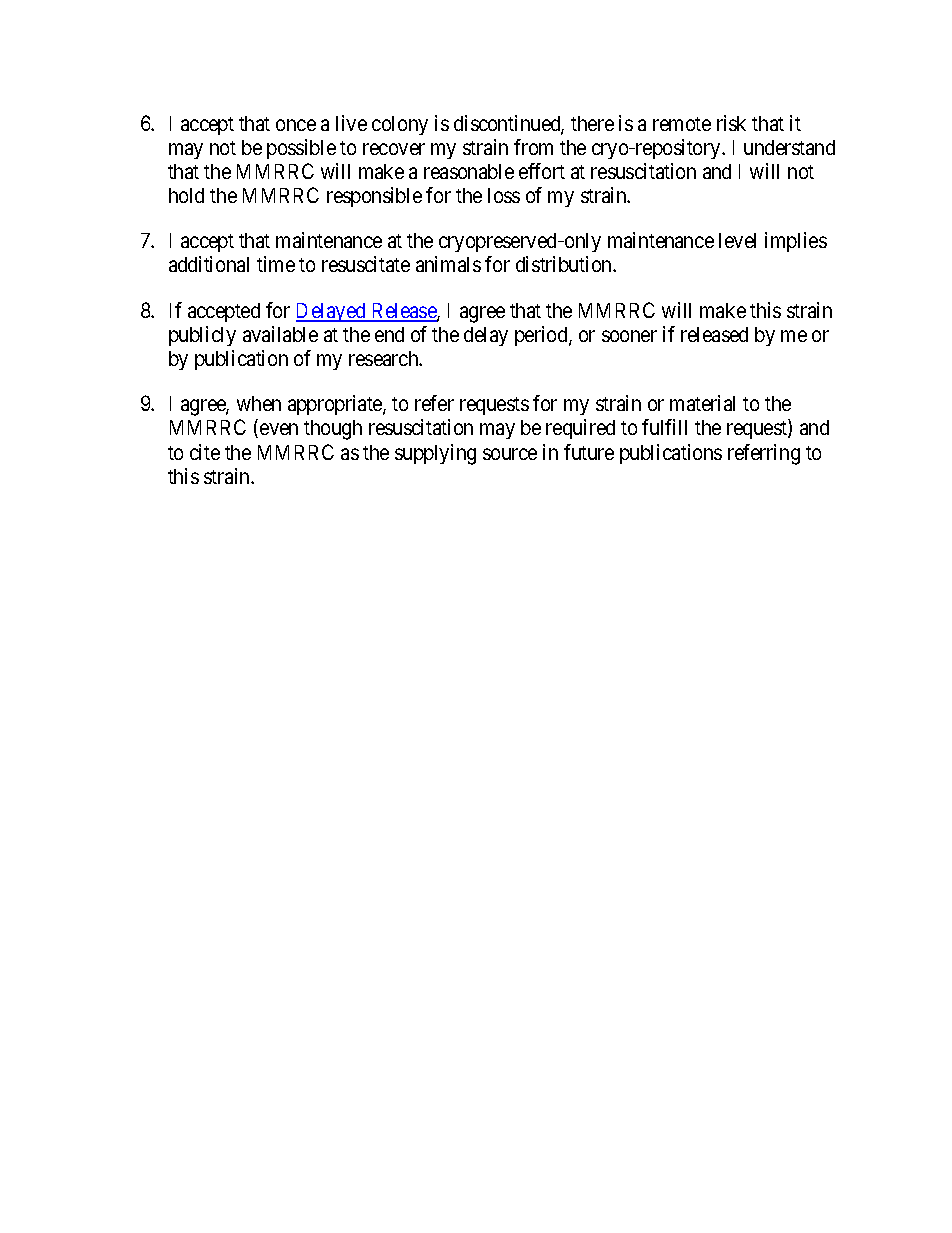 The height and width of the screenshot is (1233, 952). What do you see at coordinates (448, 264) in the screenshot?
I see `animals` at bounding box center [448, 264].
